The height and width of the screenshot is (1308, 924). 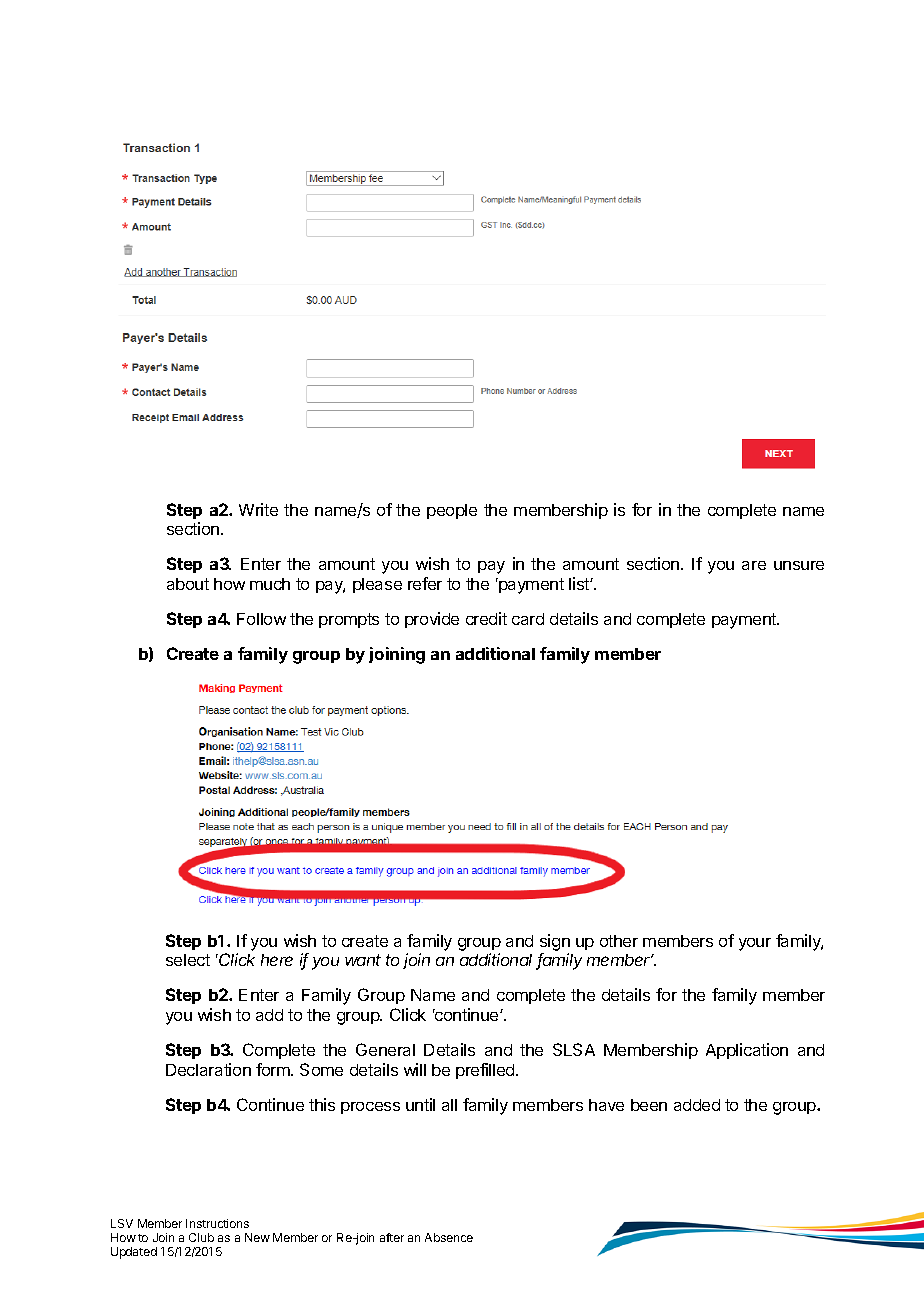 What do you see at coordinates (258, 509) in the screenshot?
I see `Write` at bounding box center [258, 509].
